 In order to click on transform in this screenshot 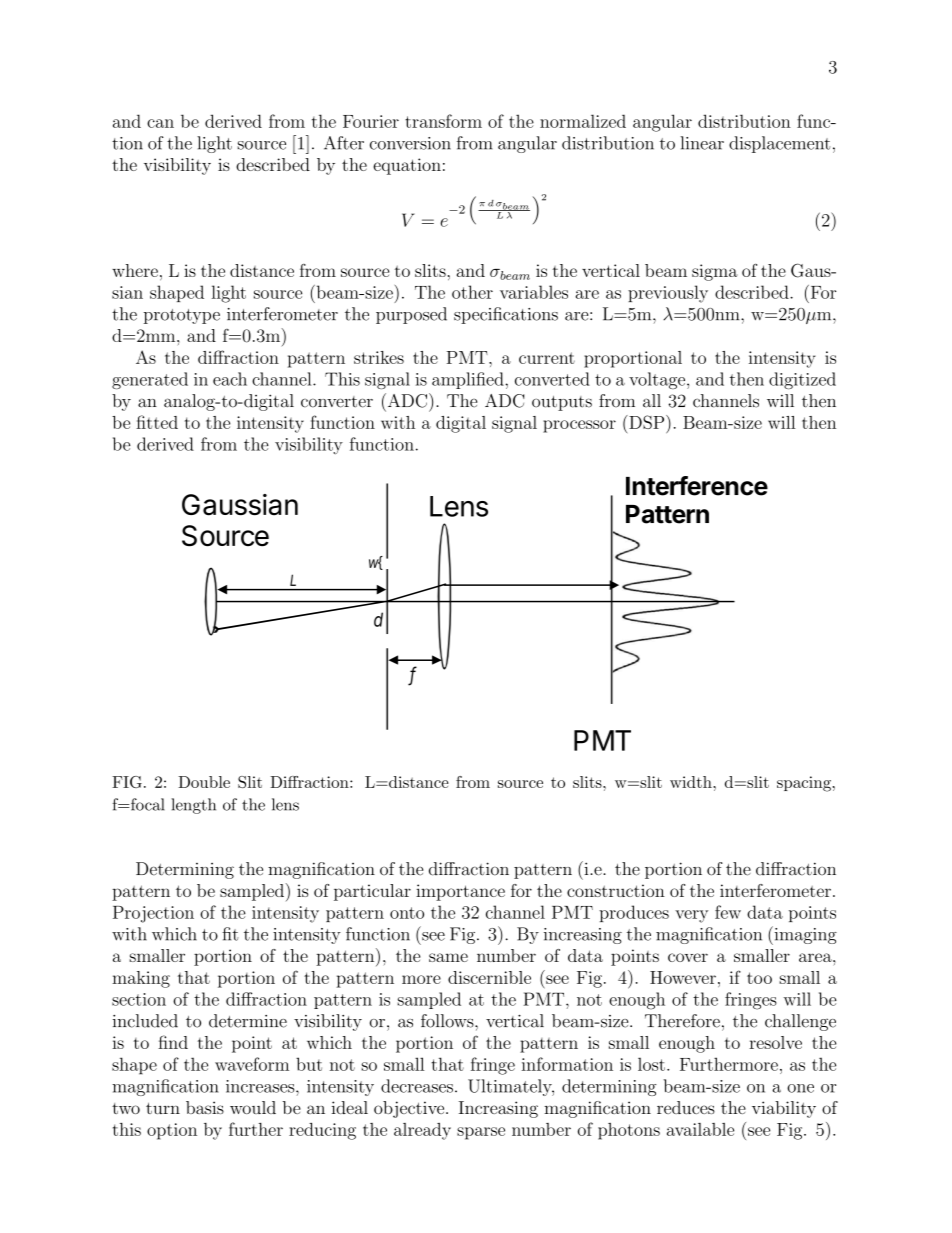, I will do `click(443, 121)`.
